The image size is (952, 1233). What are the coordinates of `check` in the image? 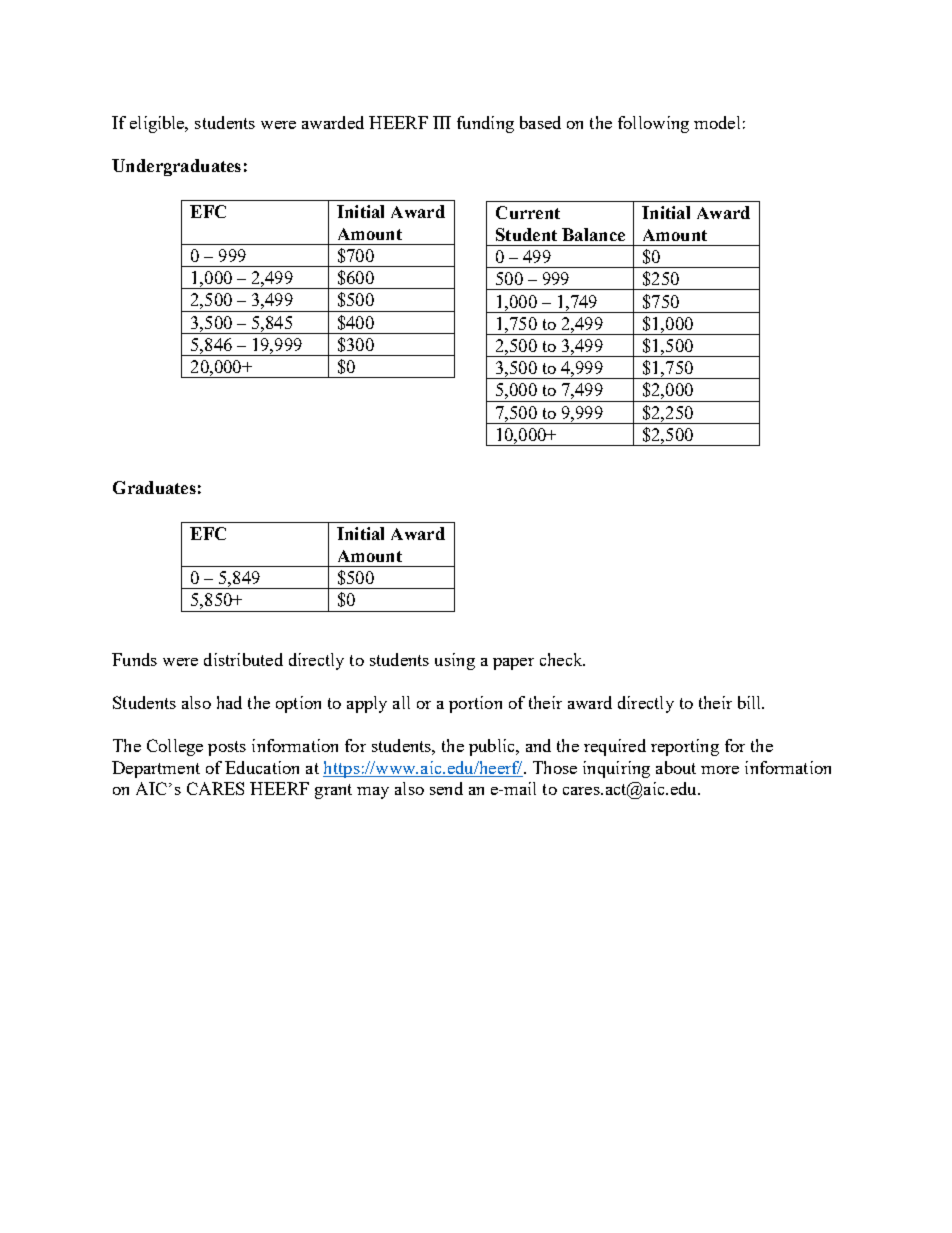 It's located at (562, 659).
